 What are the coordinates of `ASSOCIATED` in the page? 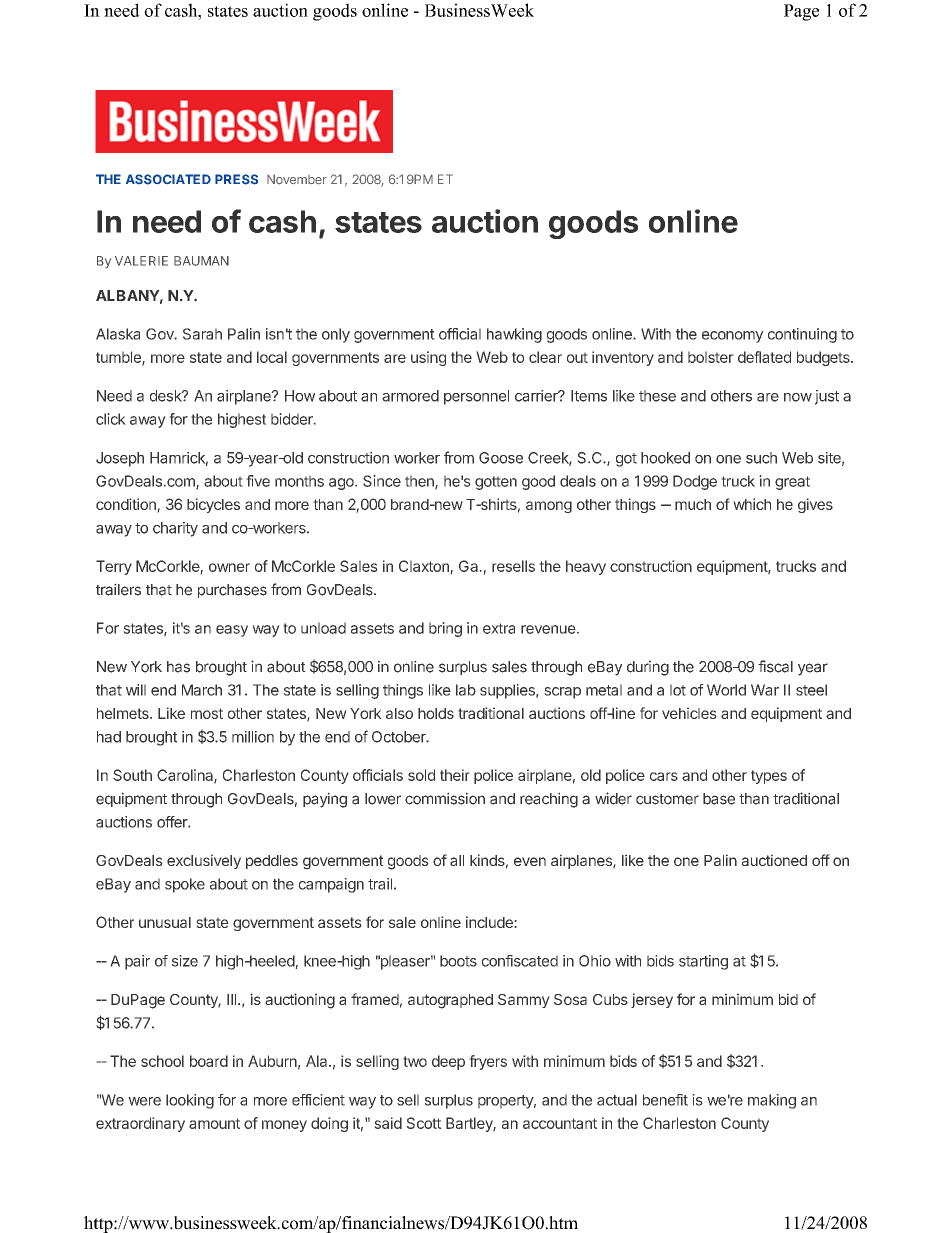 It's located at (168, 179).
